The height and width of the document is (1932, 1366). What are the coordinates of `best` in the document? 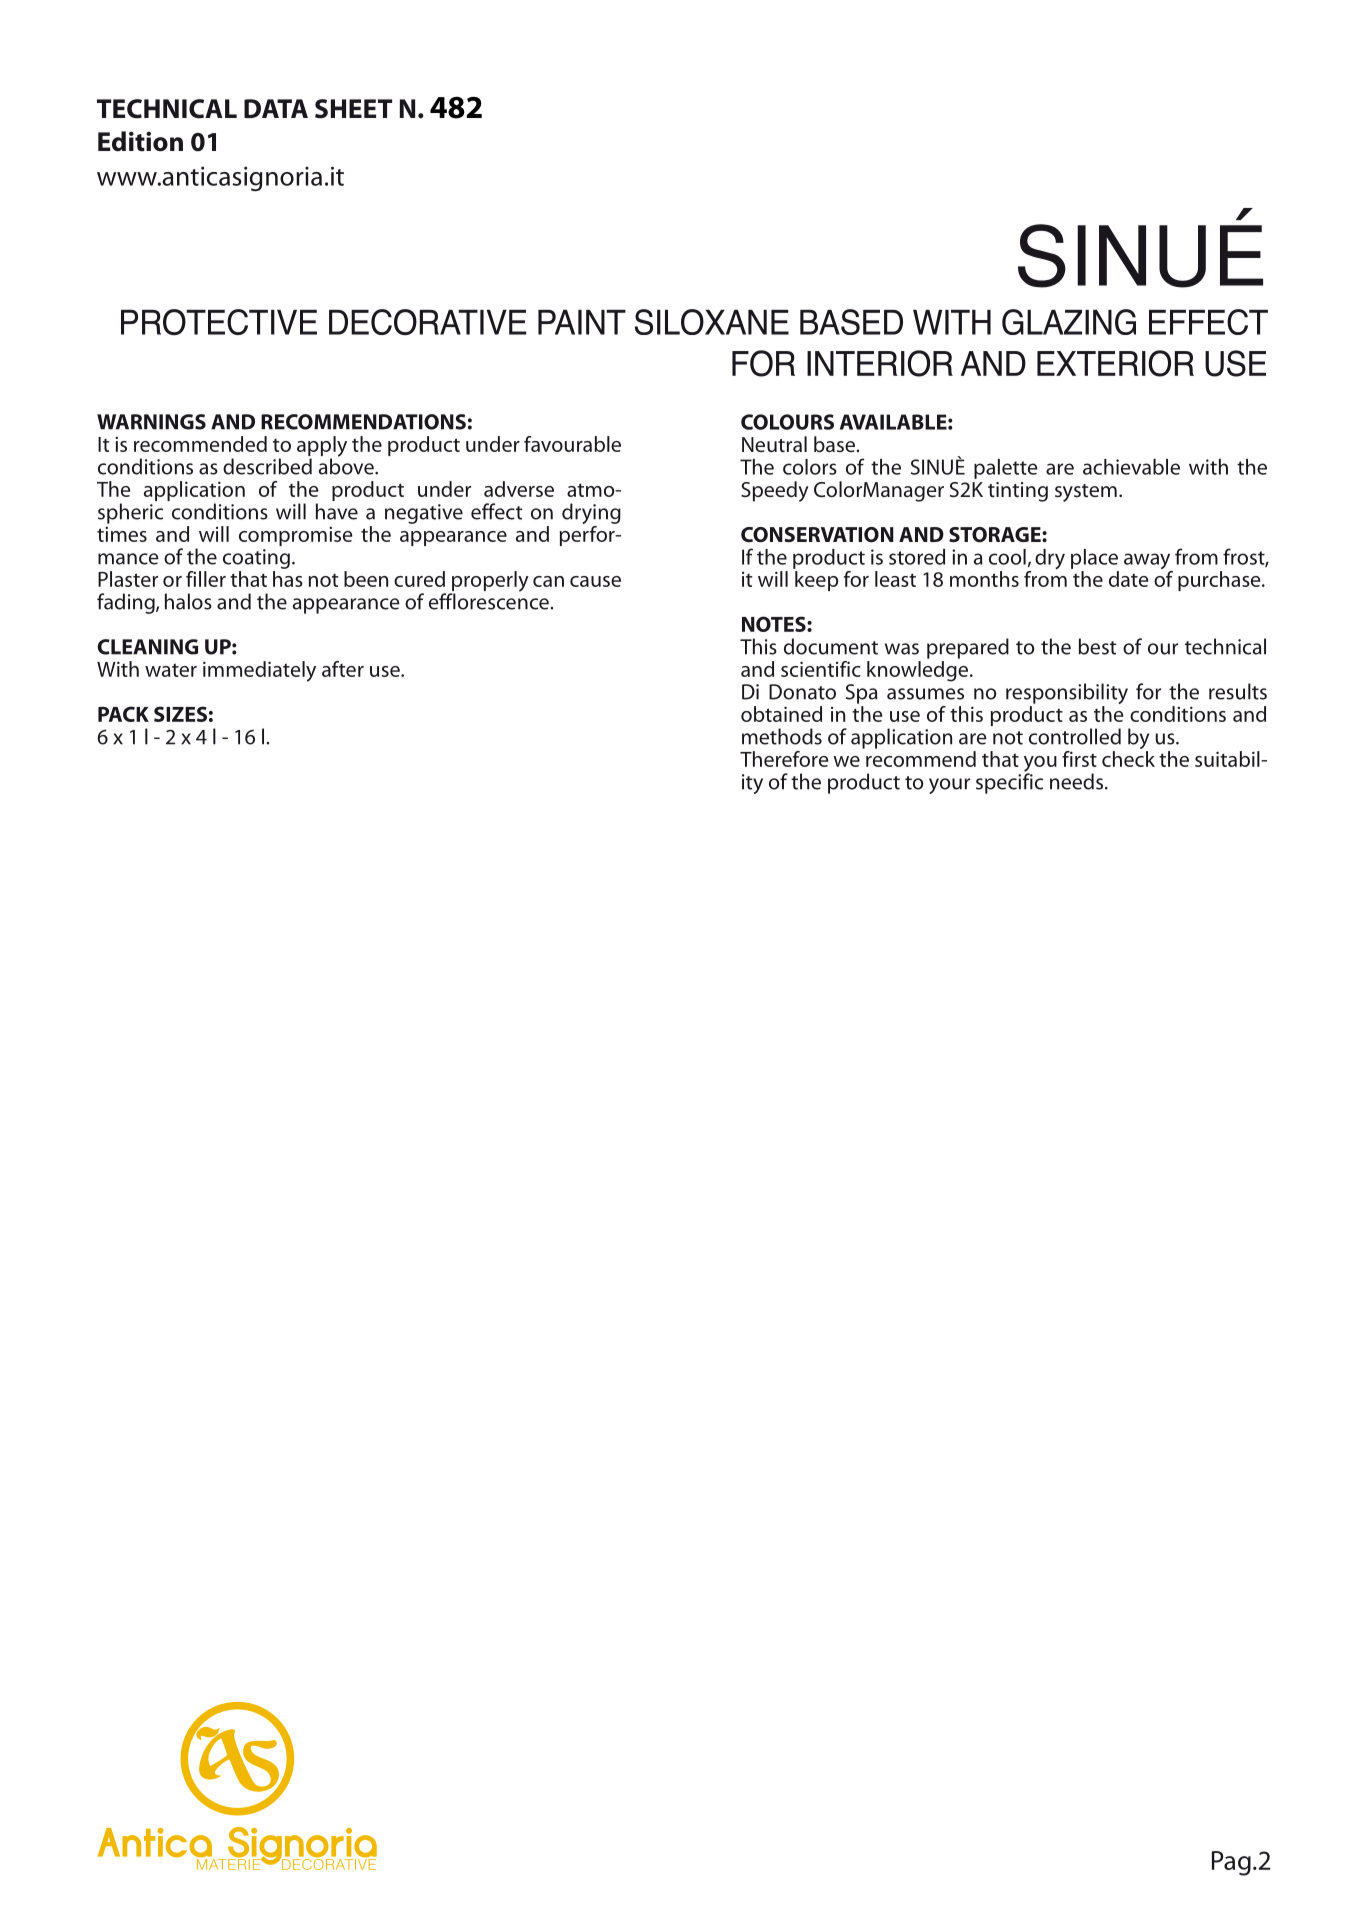 It's located at (1098, 646).
